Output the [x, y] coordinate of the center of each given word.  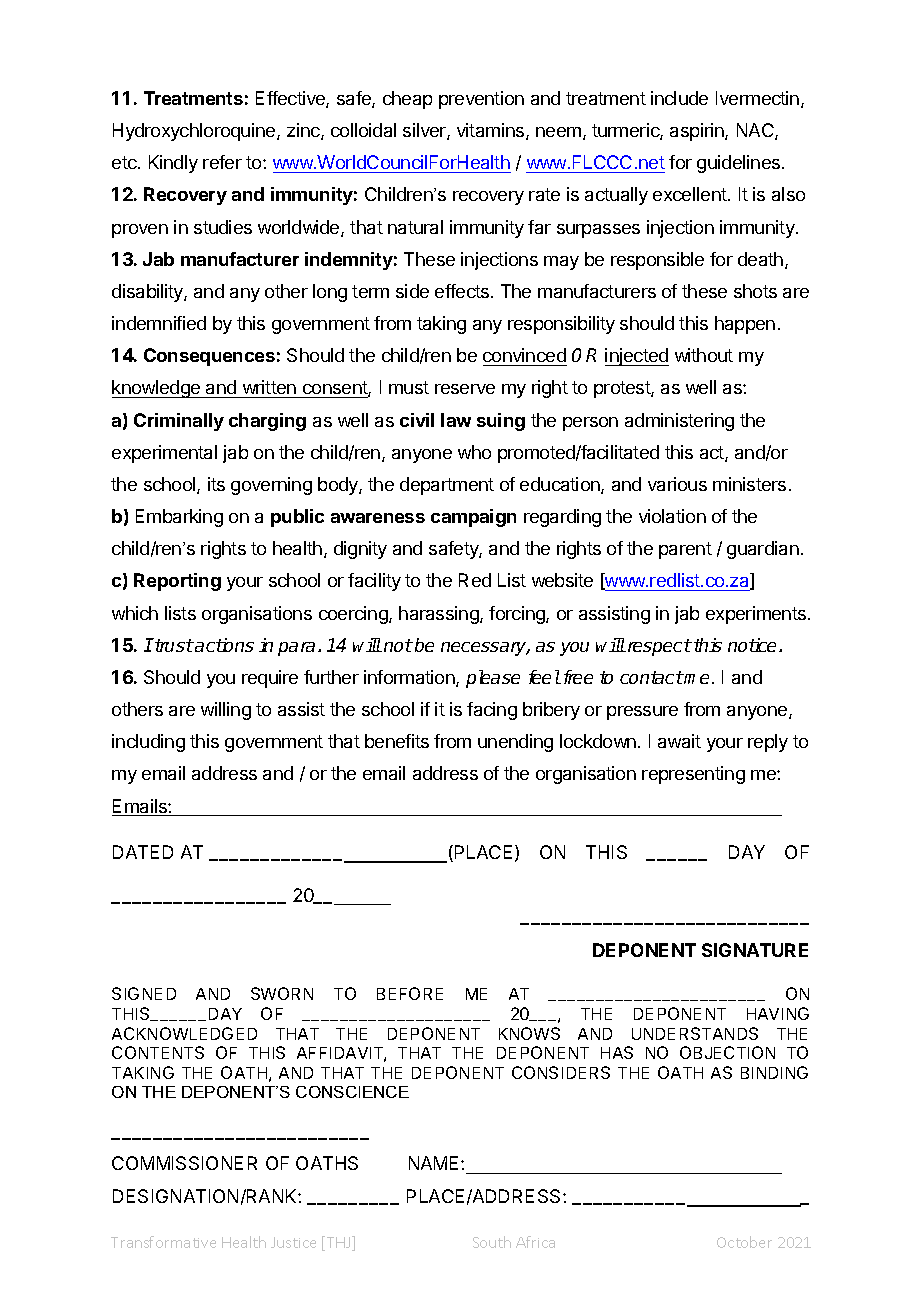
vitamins [492, 131]
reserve [465, 389]
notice [754, 645]
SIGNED [144, 993]
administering [679, 422]
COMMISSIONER [184, 1163]
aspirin [698, 132]
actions [223, 645]
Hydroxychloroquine [195, 132]
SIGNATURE [755, 950]
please [493, 679]
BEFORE [410, 993]
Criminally [179, 422]
